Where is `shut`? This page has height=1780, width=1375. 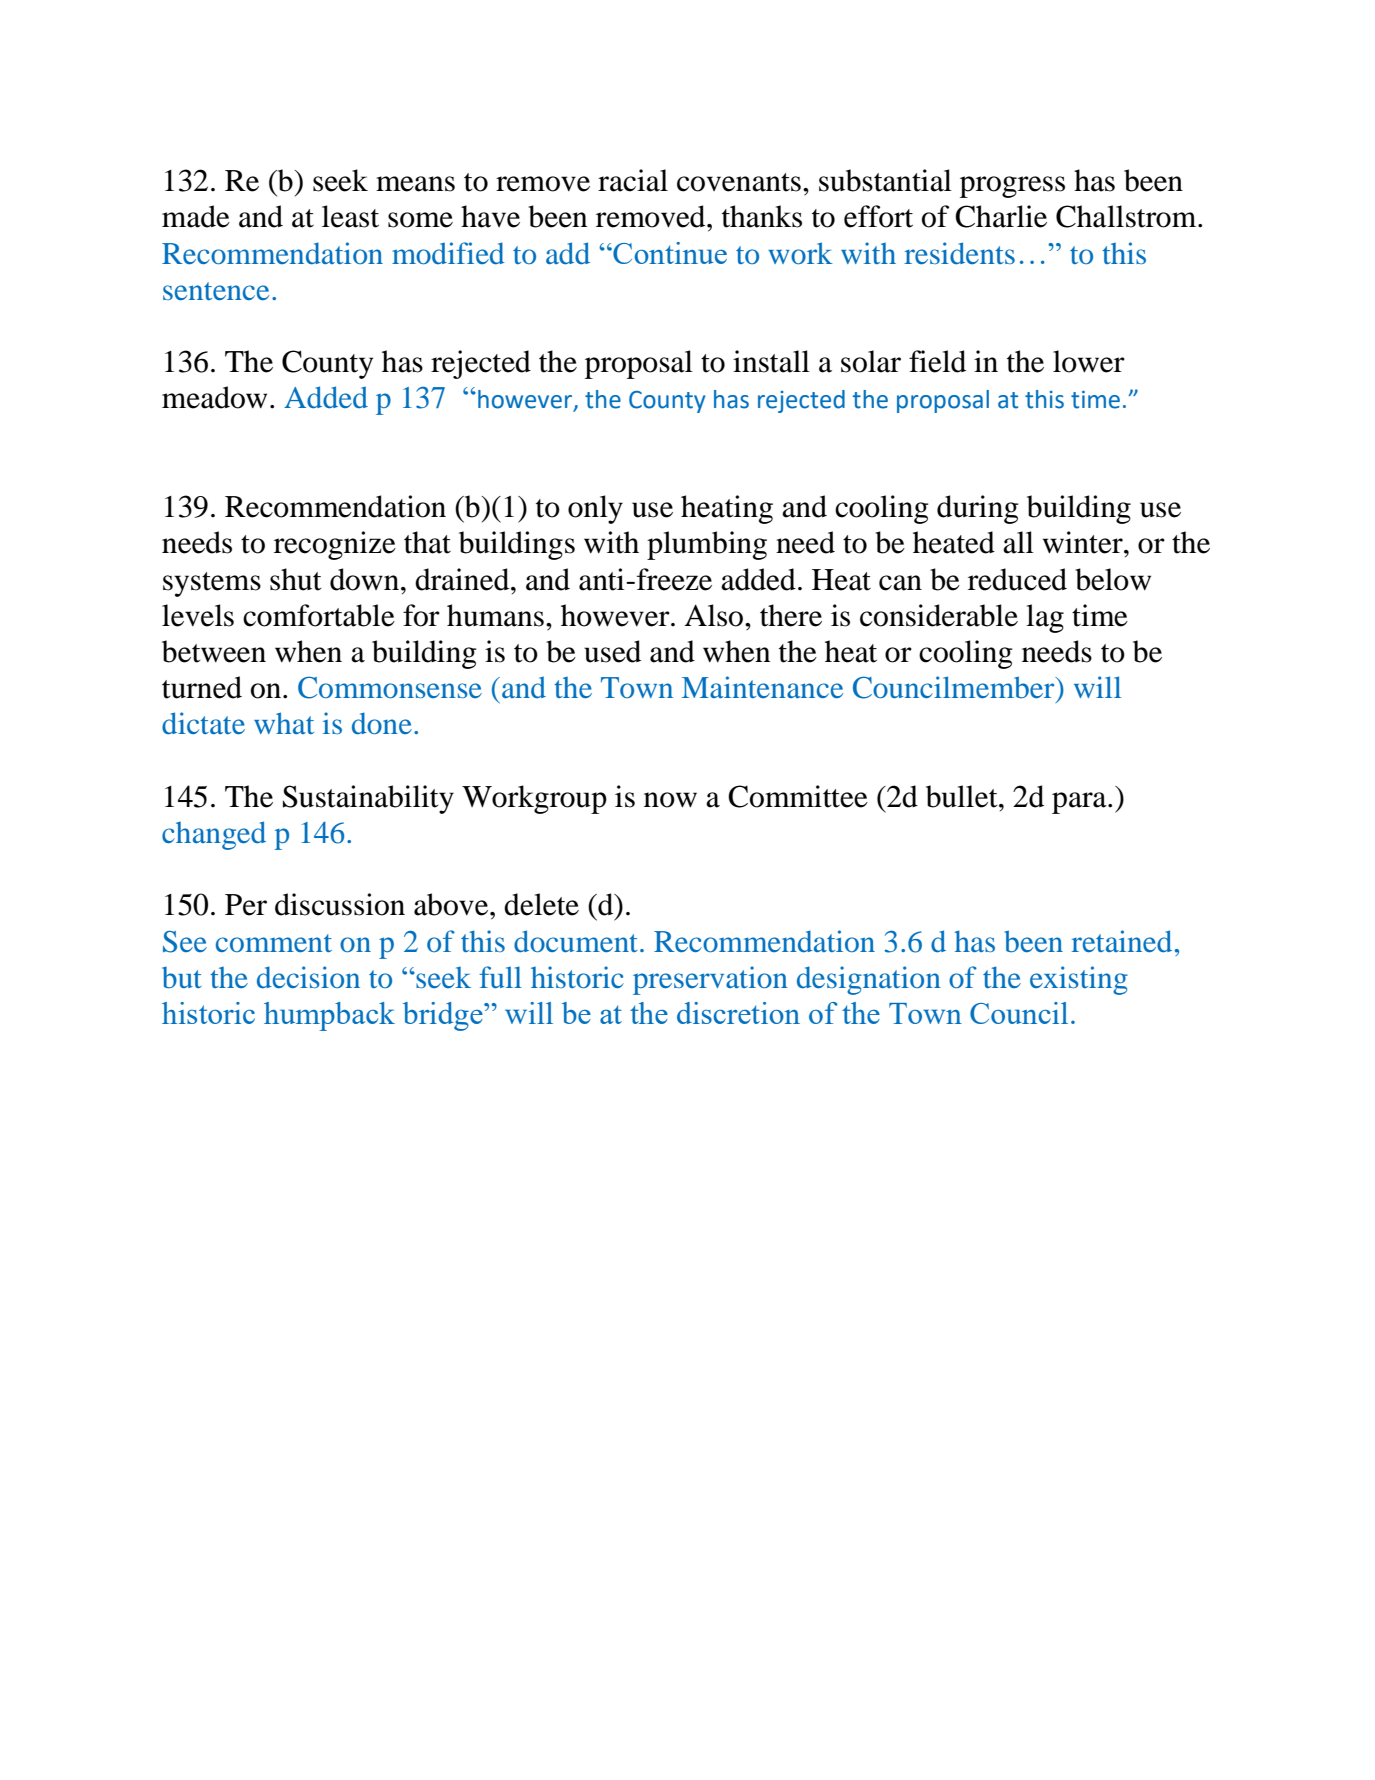 shut is located at coordinates (296, 579).
